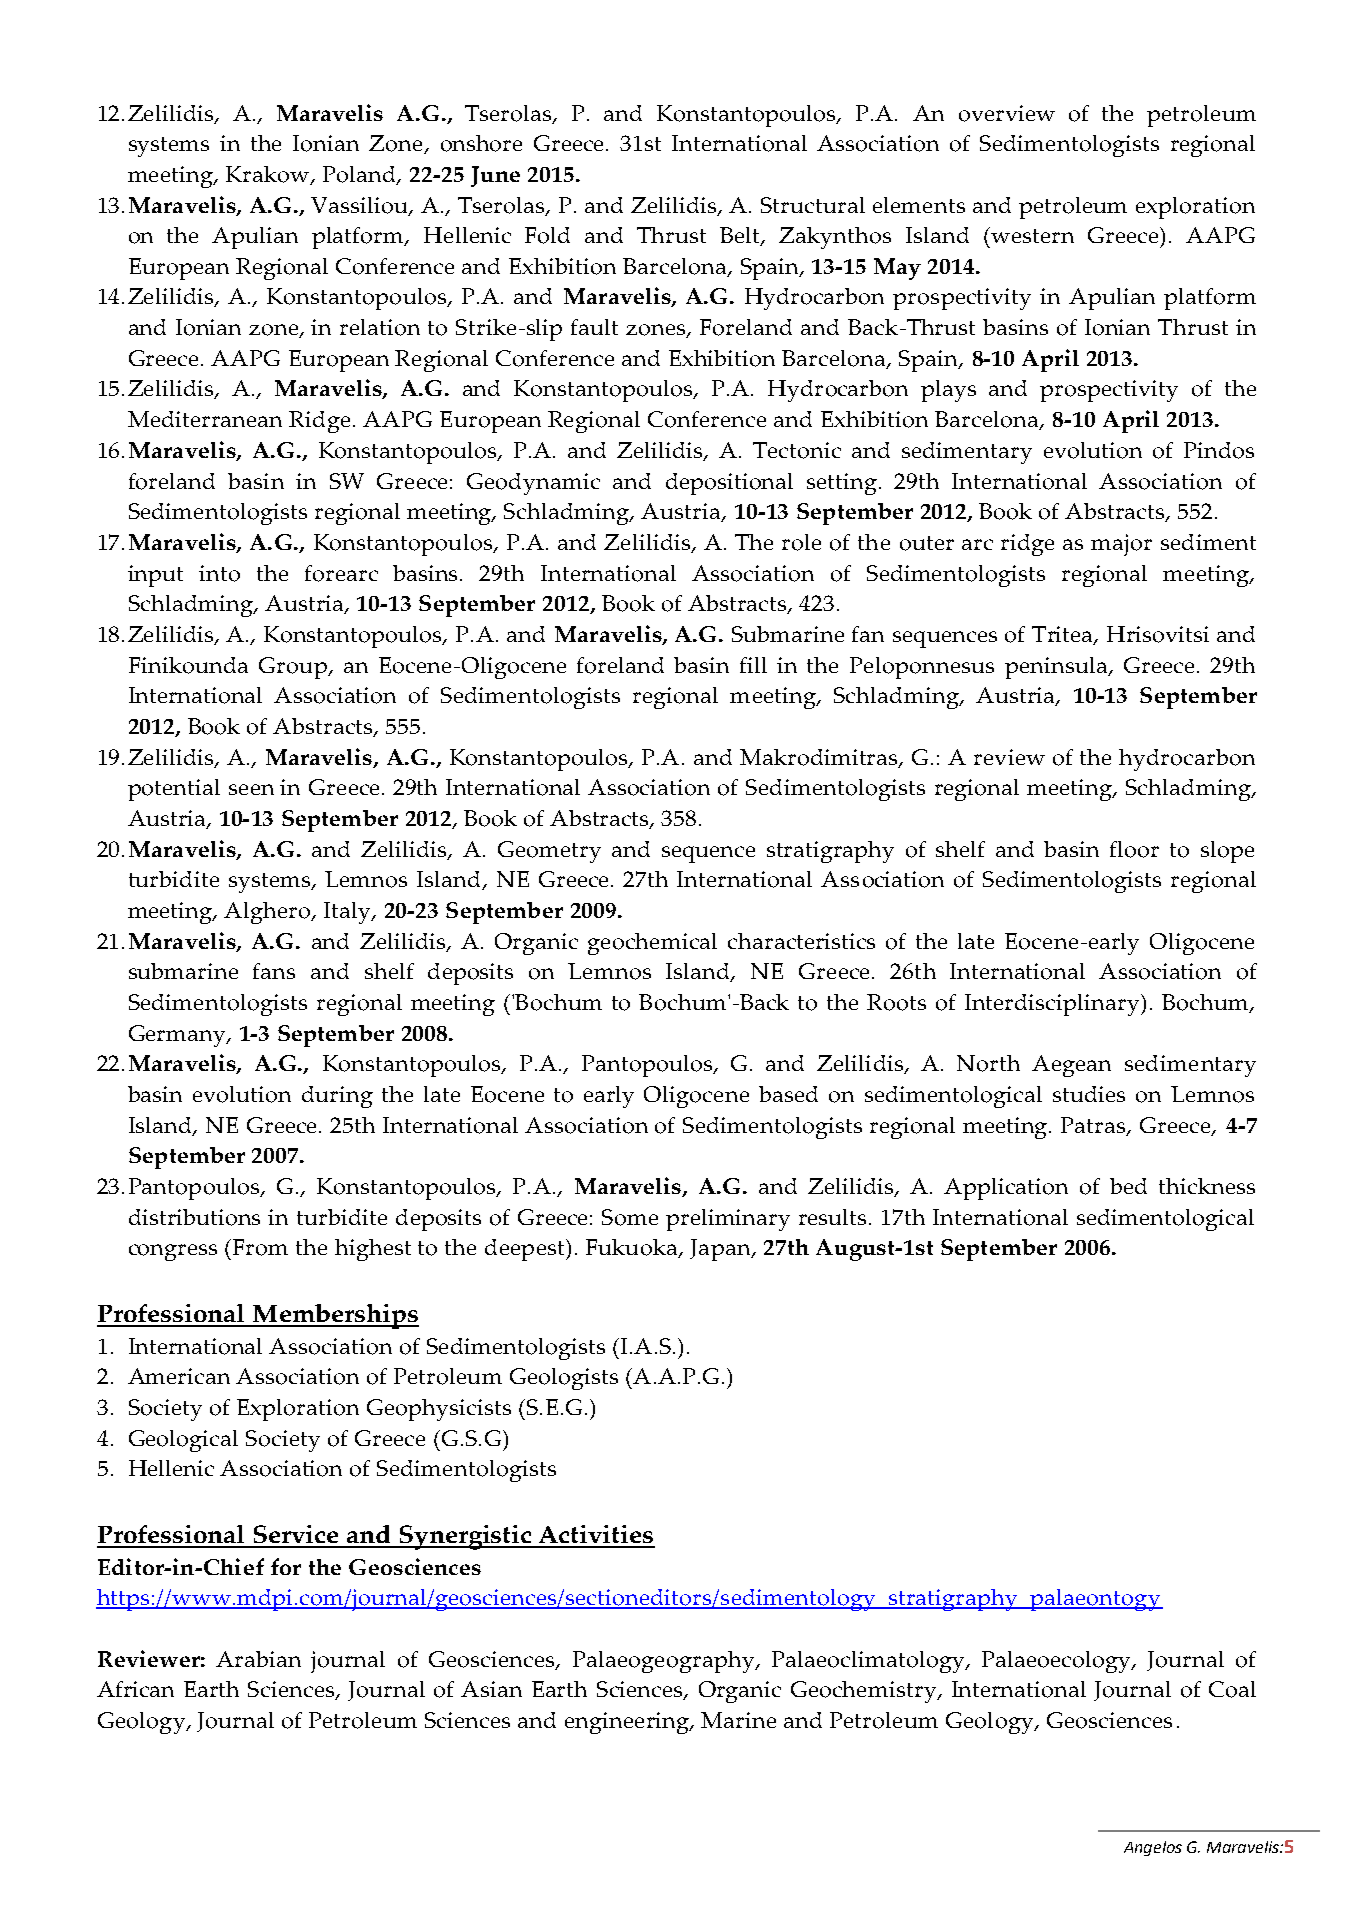  I want to click on From, so click(260, 1247).
